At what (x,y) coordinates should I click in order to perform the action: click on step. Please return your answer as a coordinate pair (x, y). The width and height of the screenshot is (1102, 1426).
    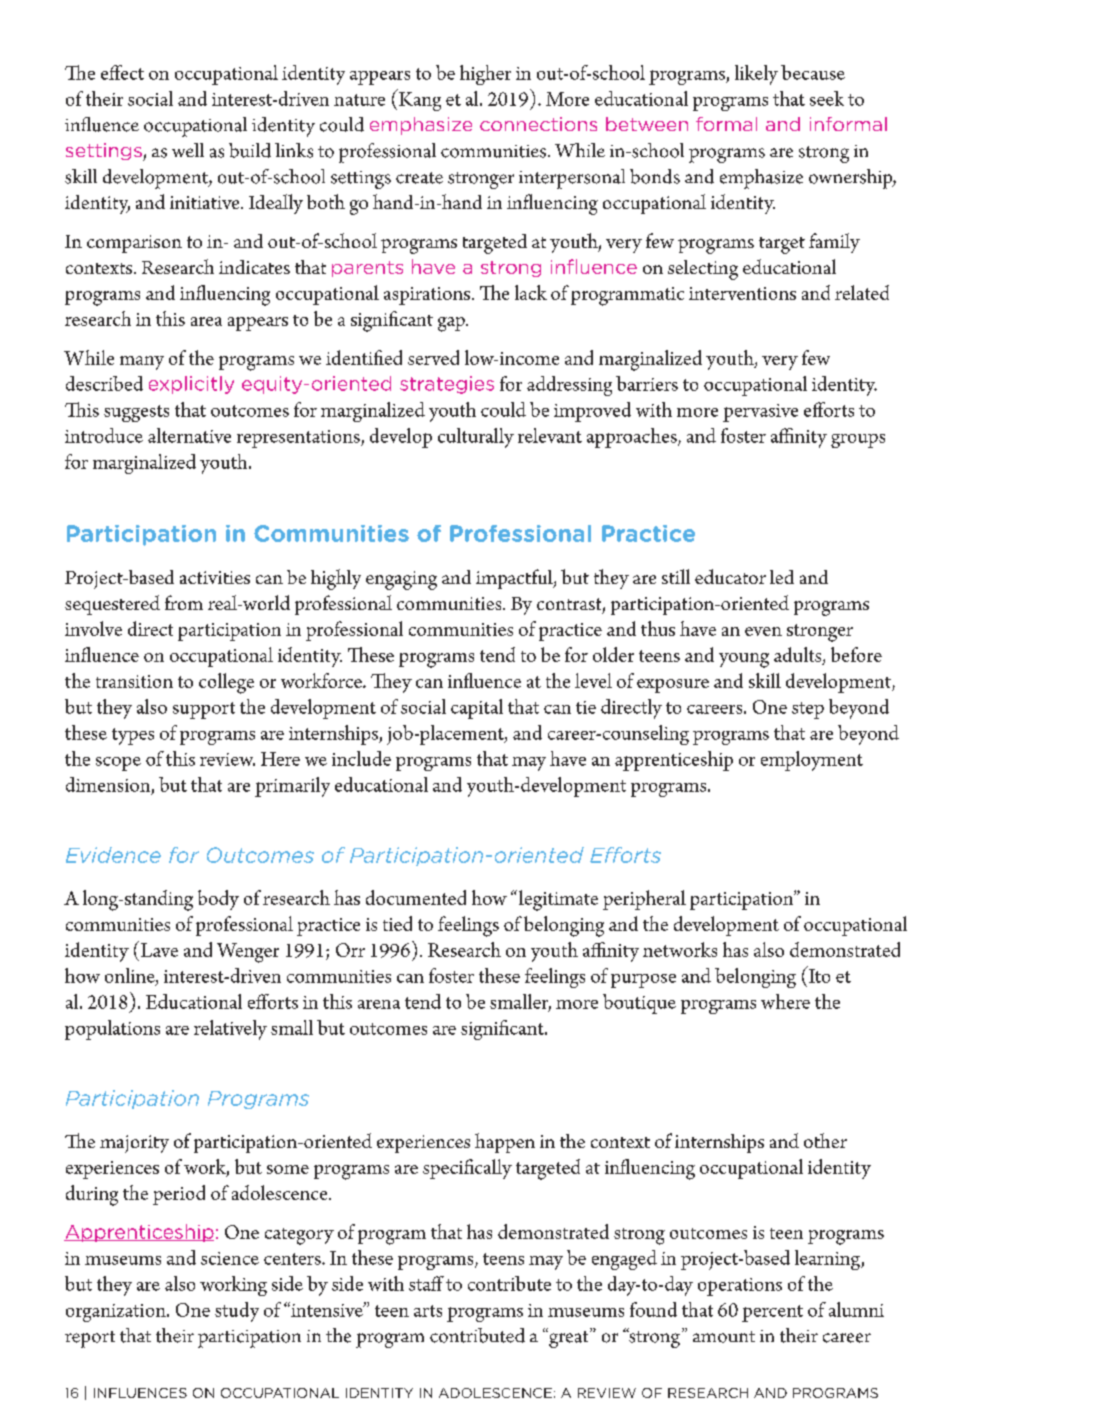
    Looking at the image, I should click on (808, 710).
